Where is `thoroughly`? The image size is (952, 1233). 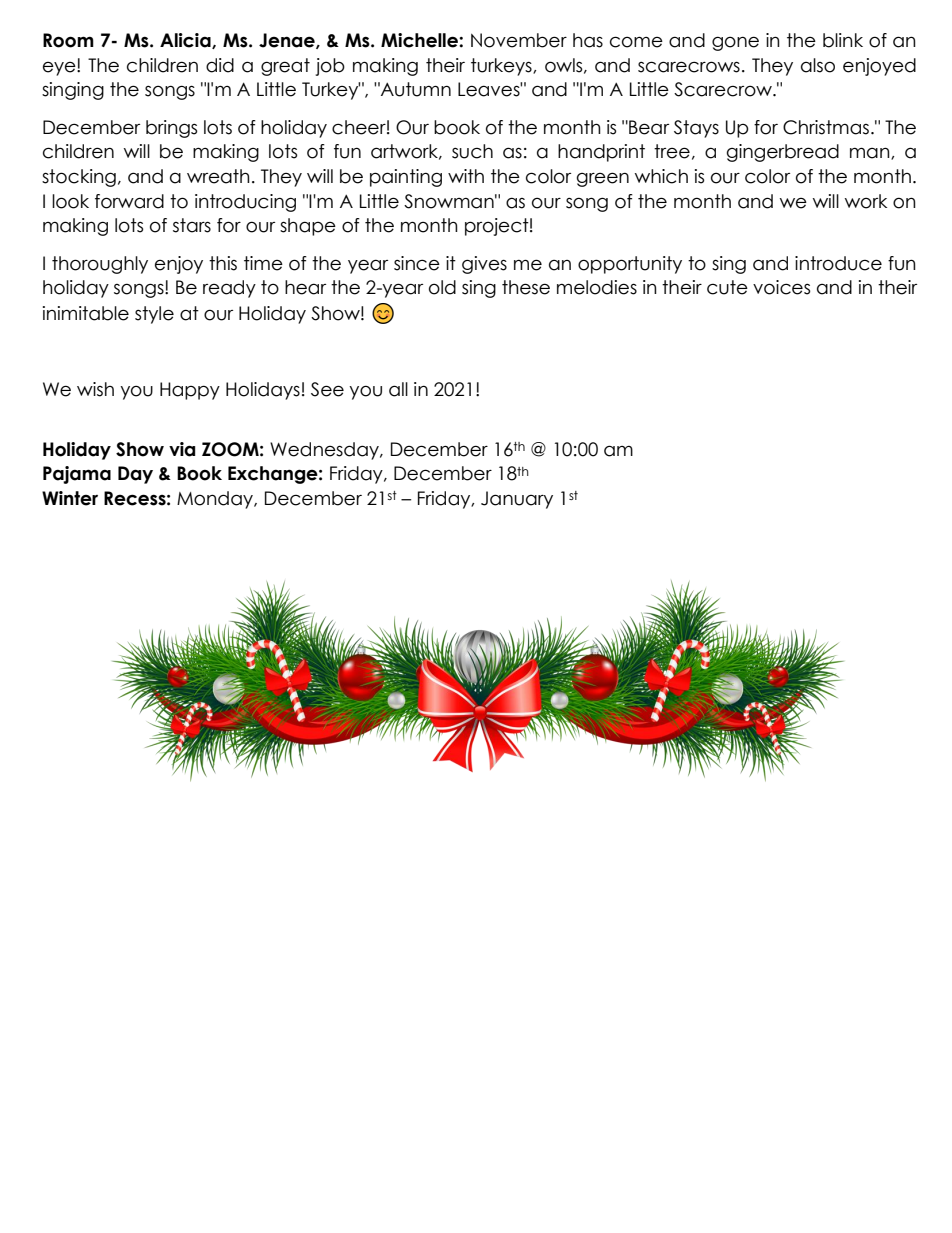
thoroughly is located at coordinates (100, 265).
